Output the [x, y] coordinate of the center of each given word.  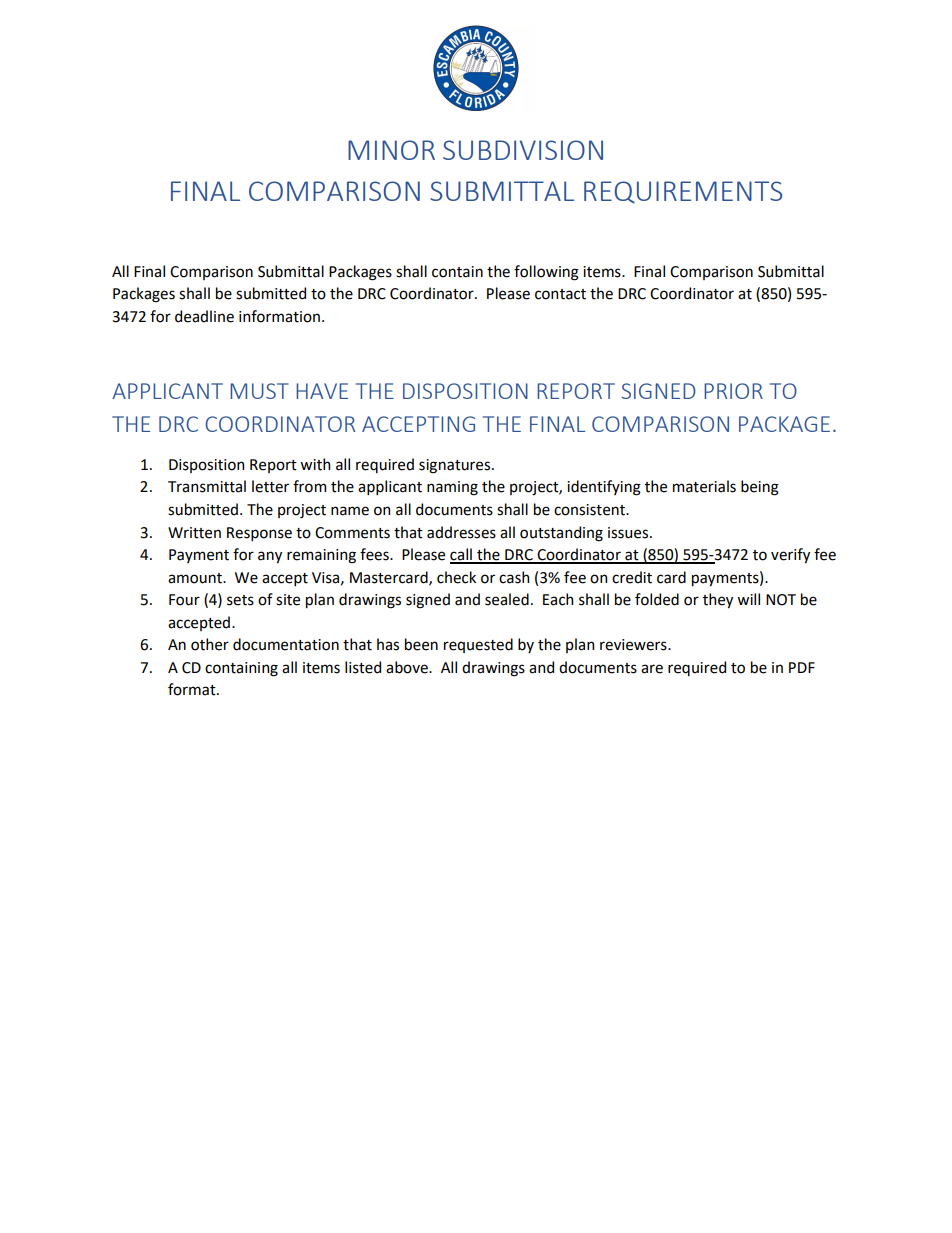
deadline [204, 316]
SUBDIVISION [523, 150]
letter [270, 486]
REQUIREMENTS [683, 192]
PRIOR [733, 391]
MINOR [391, 150]
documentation [286, 644]
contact [560, 294]
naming [452, 488]
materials [704, 486]
